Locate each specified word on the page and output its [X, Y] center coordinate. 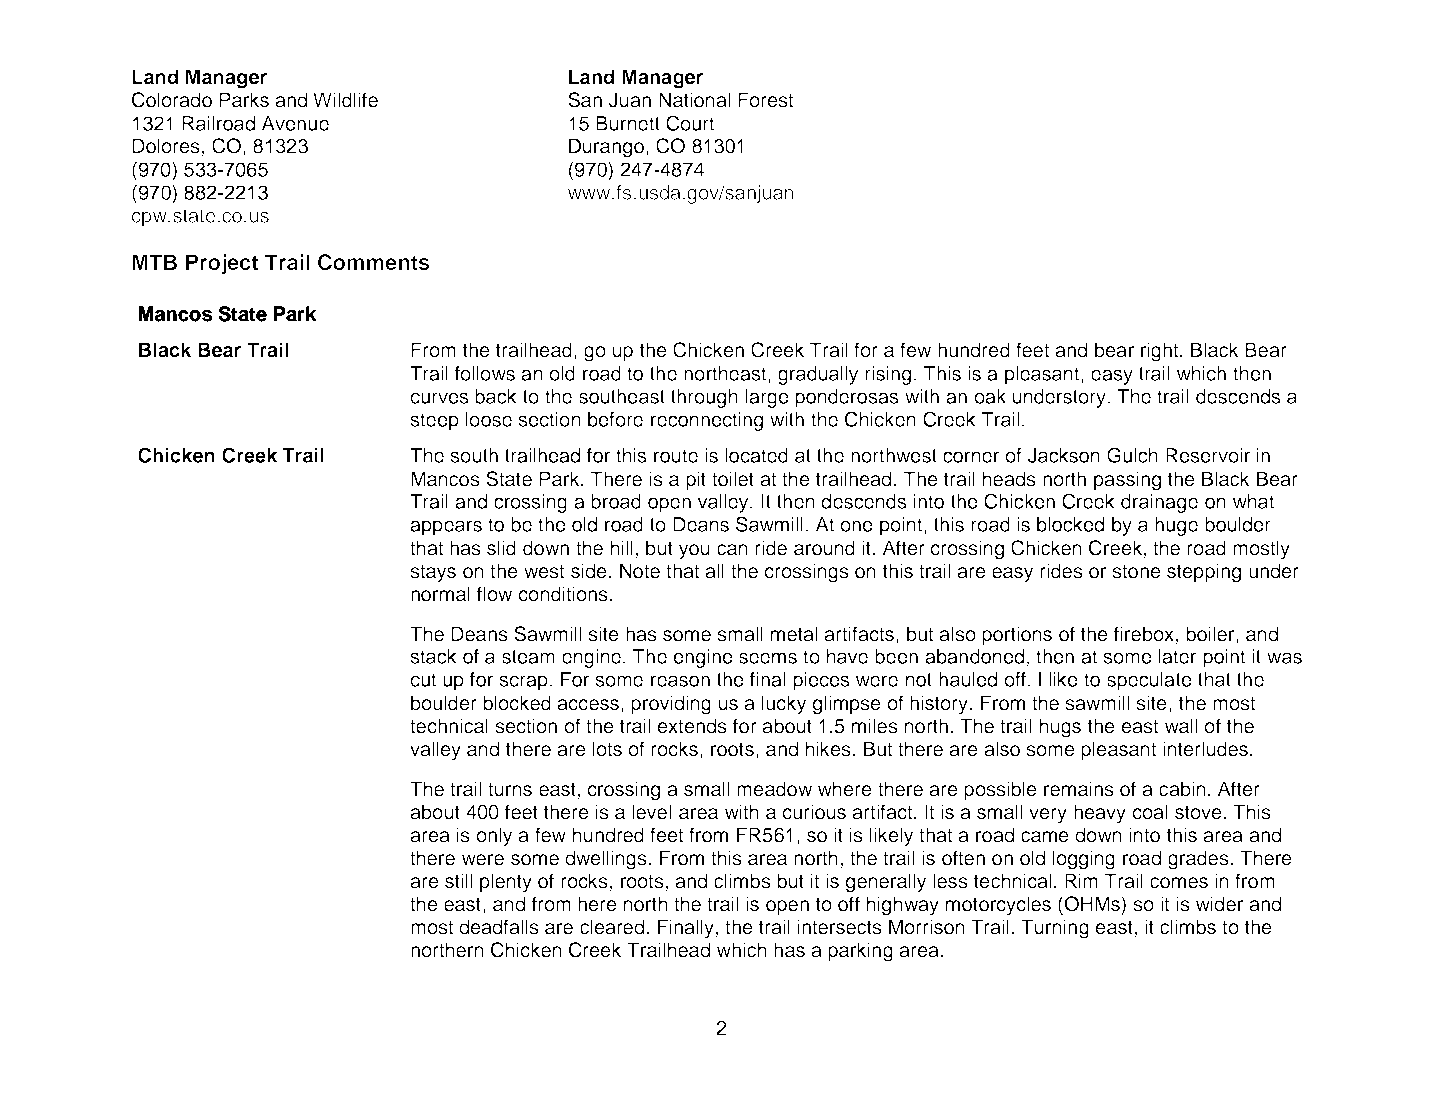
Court [690, 123]
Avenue [295, 123]
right [1161, 352]
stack [433, 656]
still [458, 881]
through [704, 398]
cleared [612, 927]
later [1177, 656]
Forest [765, 100]
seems [768, 658]
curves [440, 398]
